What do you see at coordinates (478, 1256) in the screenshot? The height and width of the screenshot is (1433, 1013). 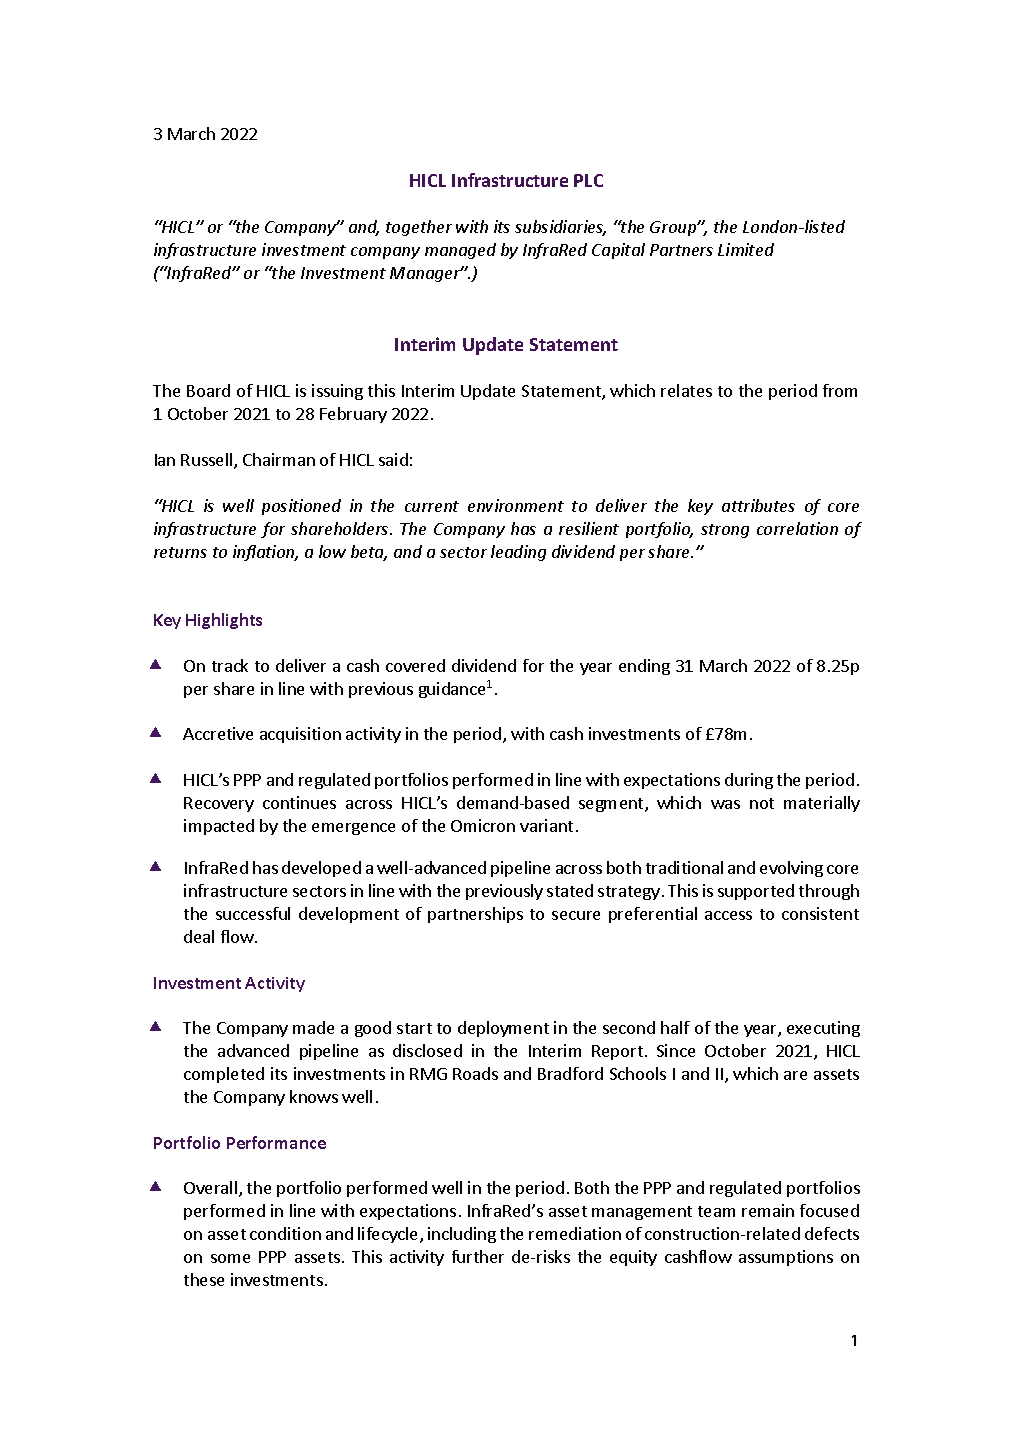 I see `further` at bounding box center [478, 1256].
